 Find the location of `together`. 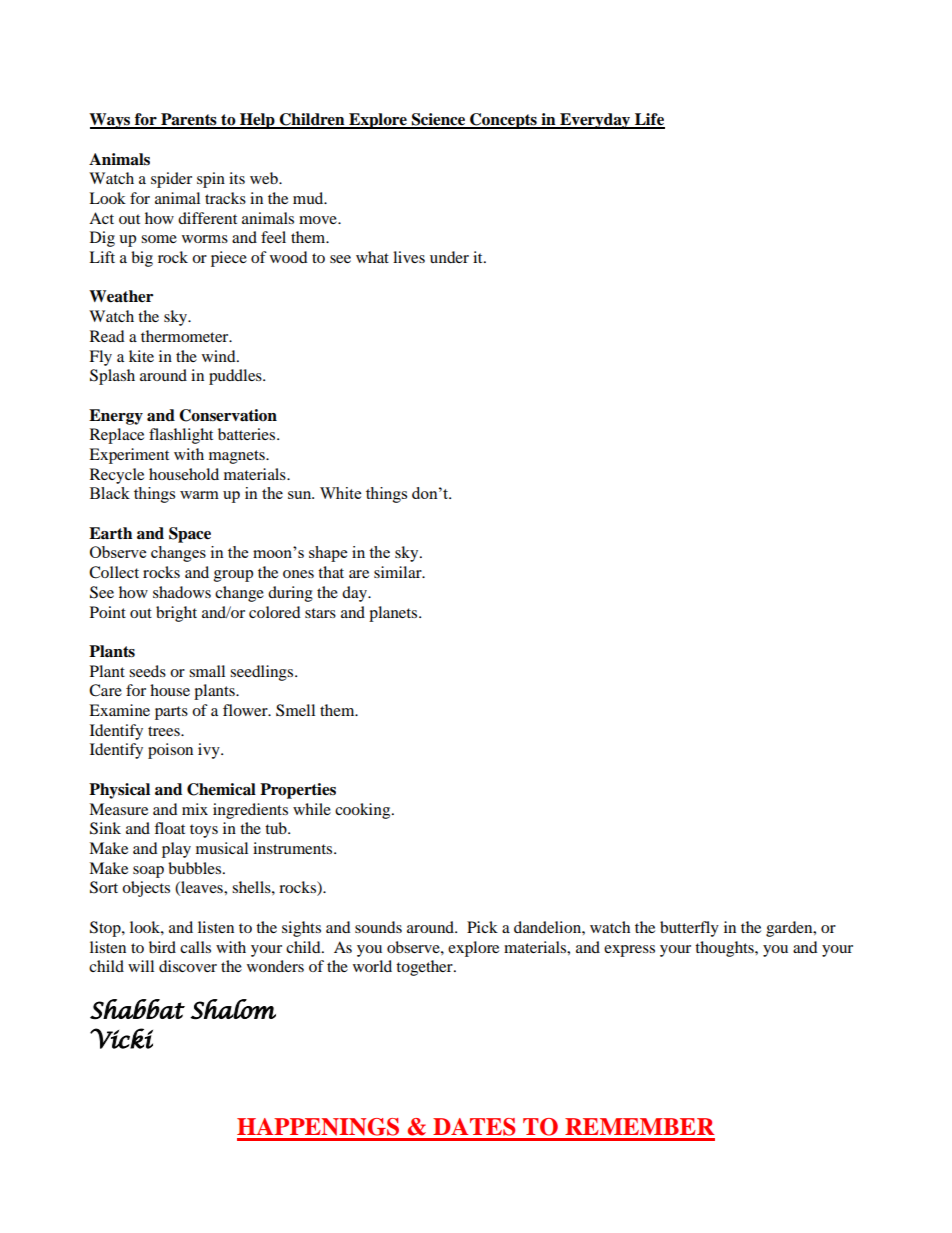

together is located at coordinates (425, 968).
